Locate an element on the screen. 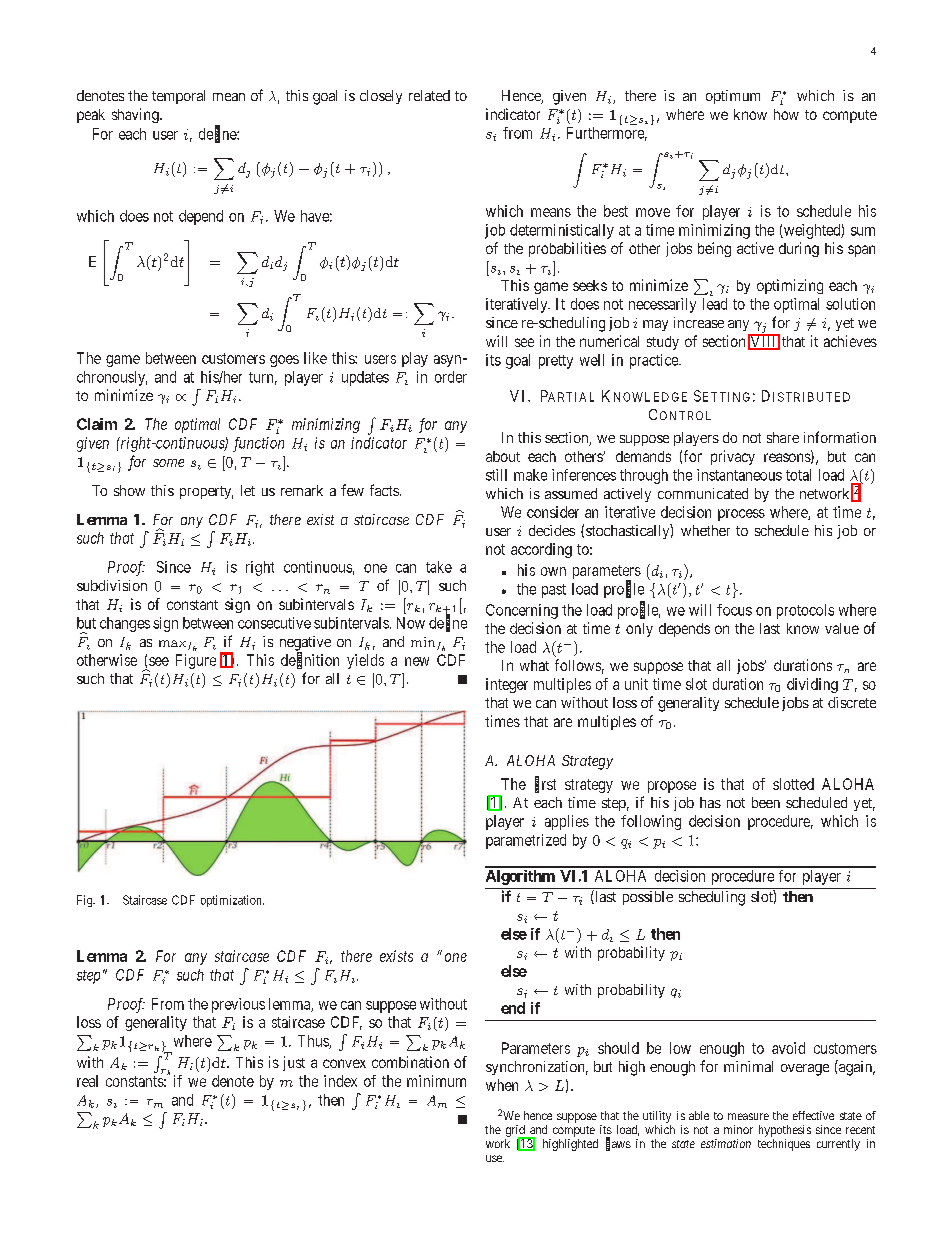 This screenshot has width=952, height=1233. optimum is located at coordinates (733, 97).
